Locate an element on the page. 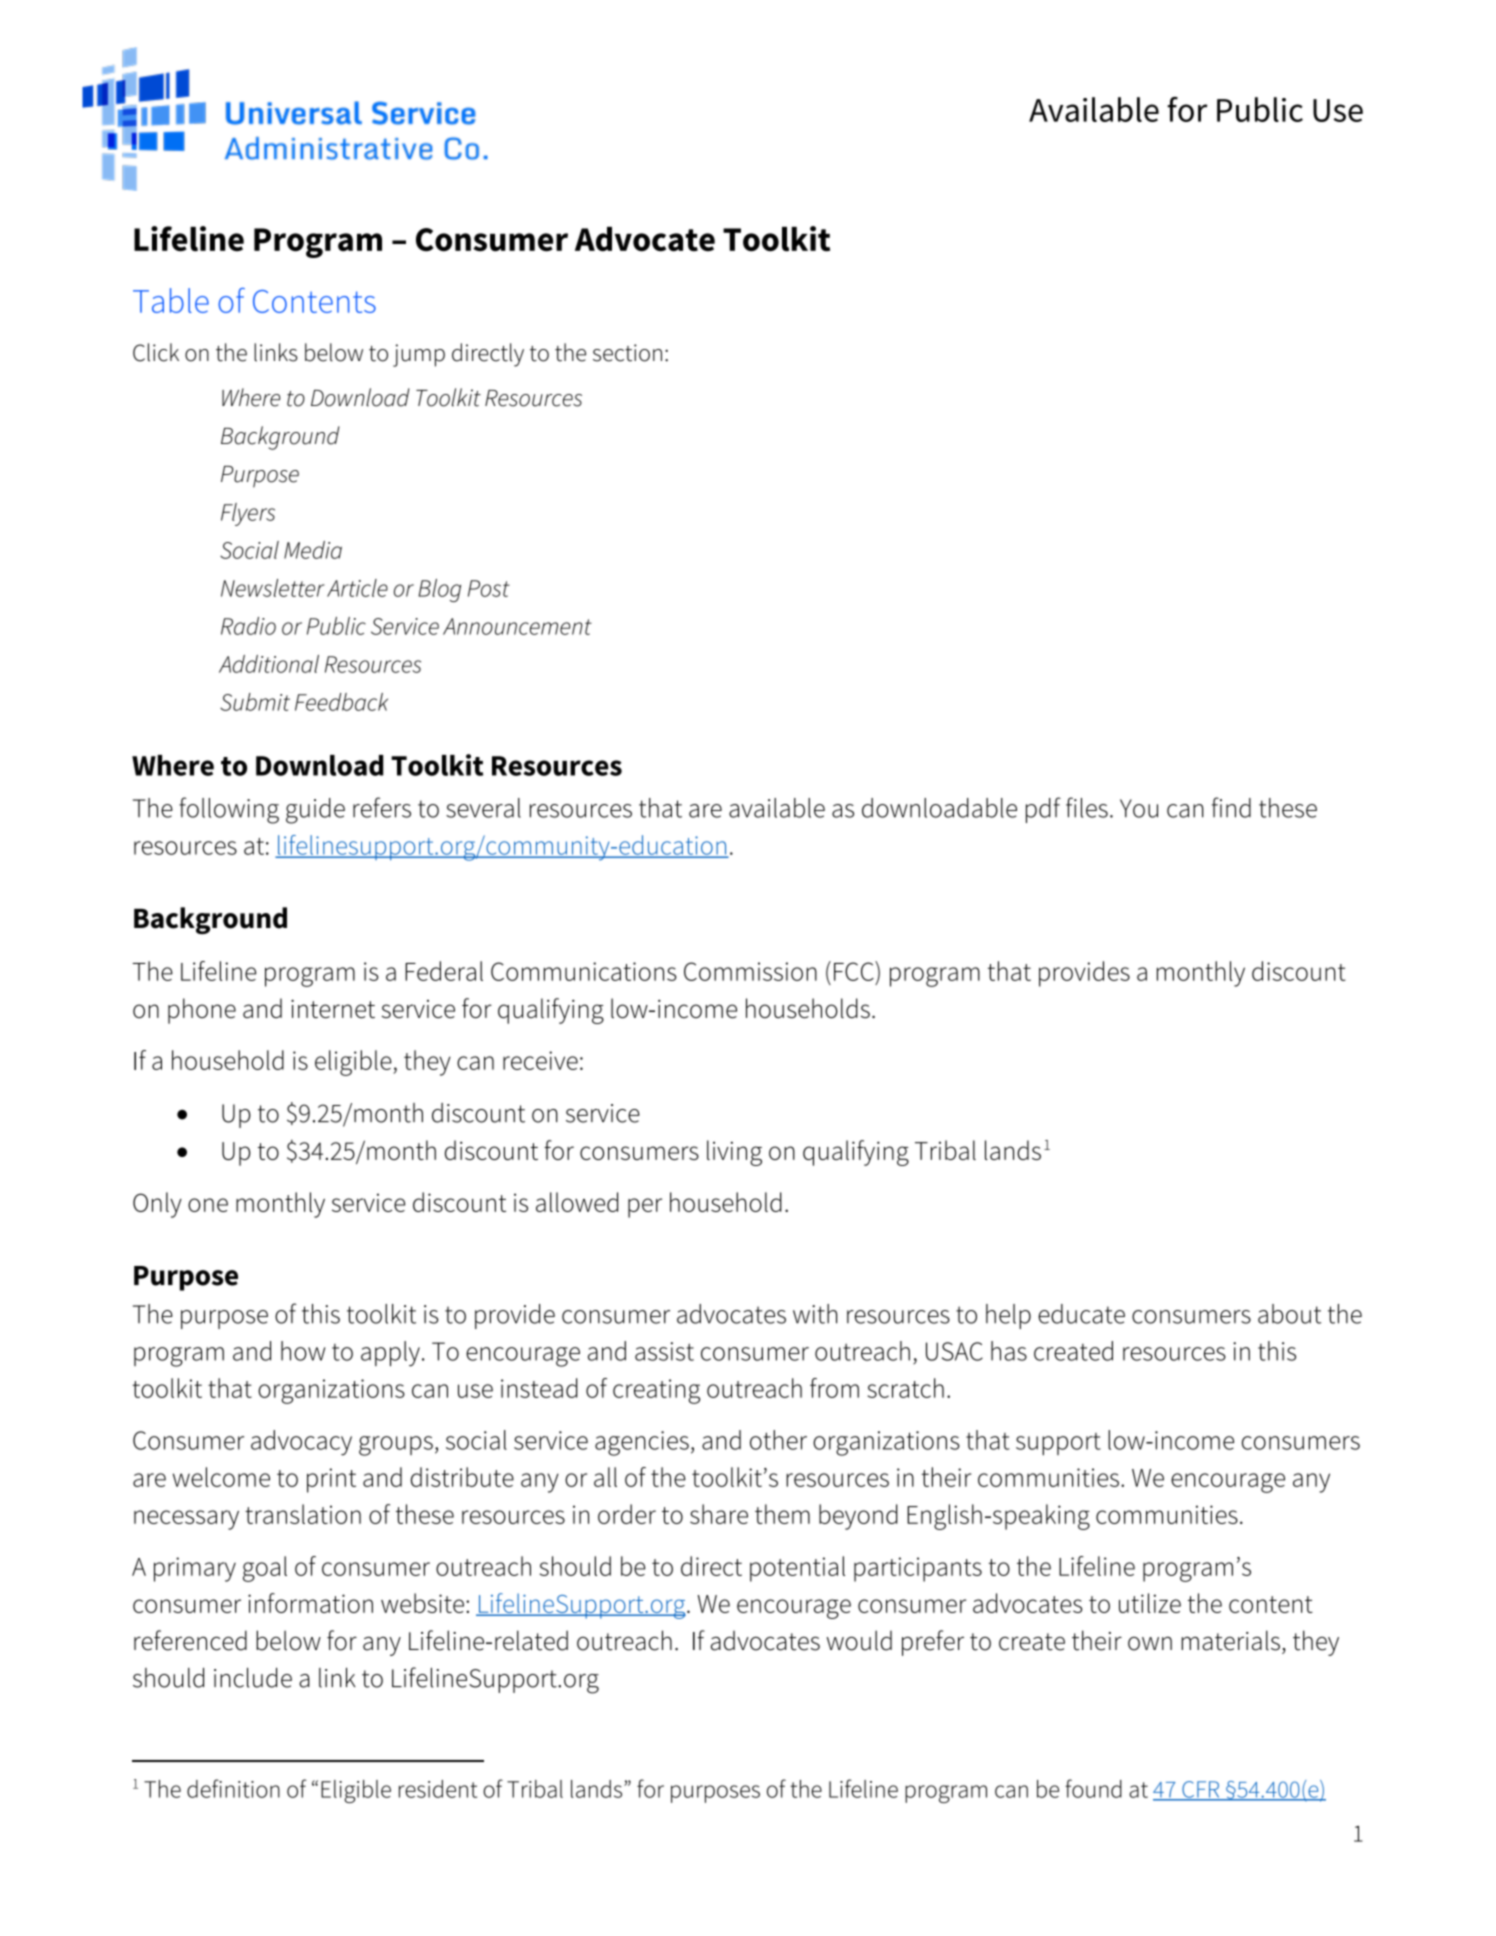 The height and width of the page is (1936, 1496). definition is located at coordinates (233, 1788).
